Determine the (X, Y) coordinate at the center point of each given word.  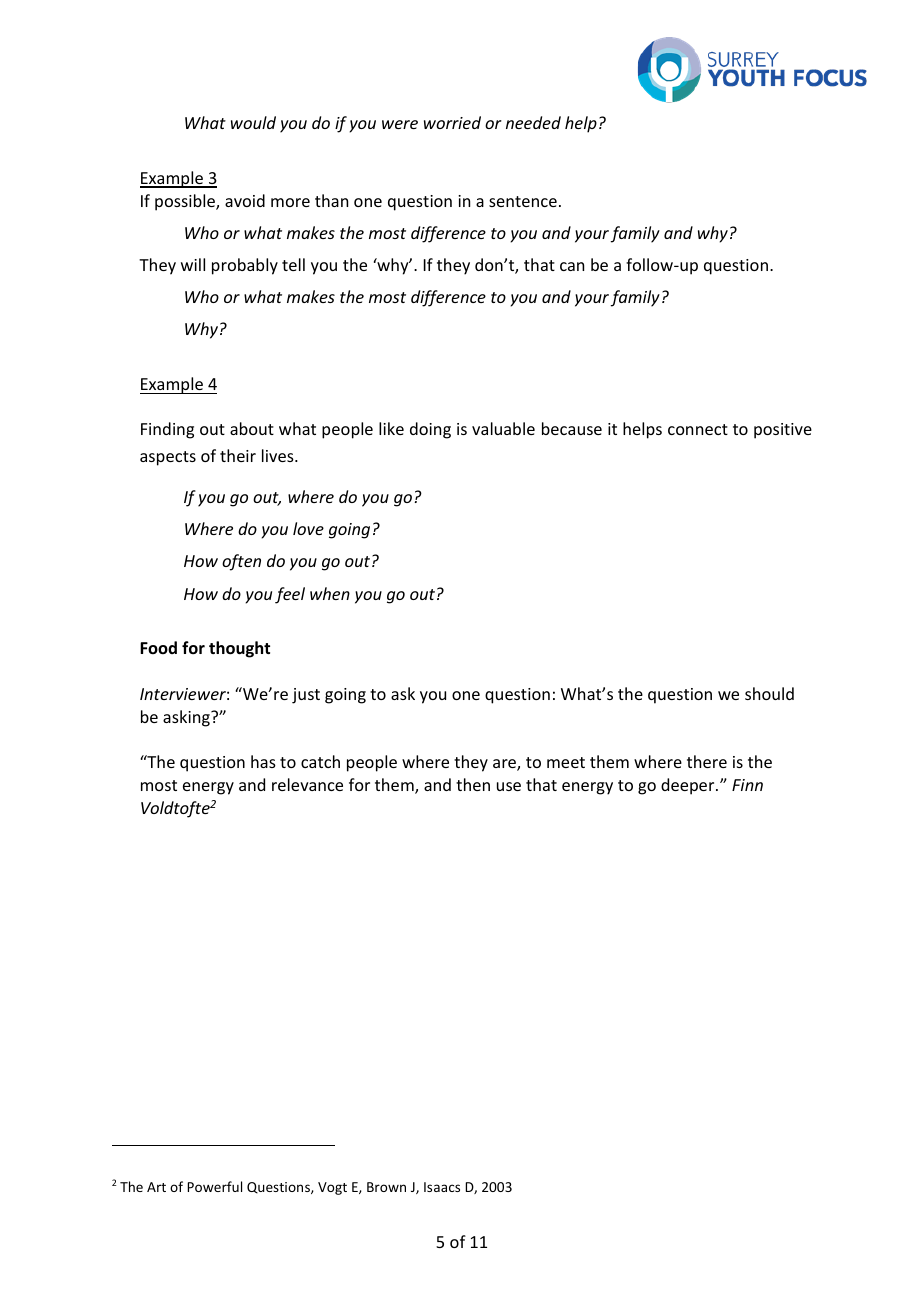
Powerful (214, 1186)
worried (452, 122)
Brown (386, 1187)
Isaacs (442, 1187)
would (253, 122)
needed (533, 122)
